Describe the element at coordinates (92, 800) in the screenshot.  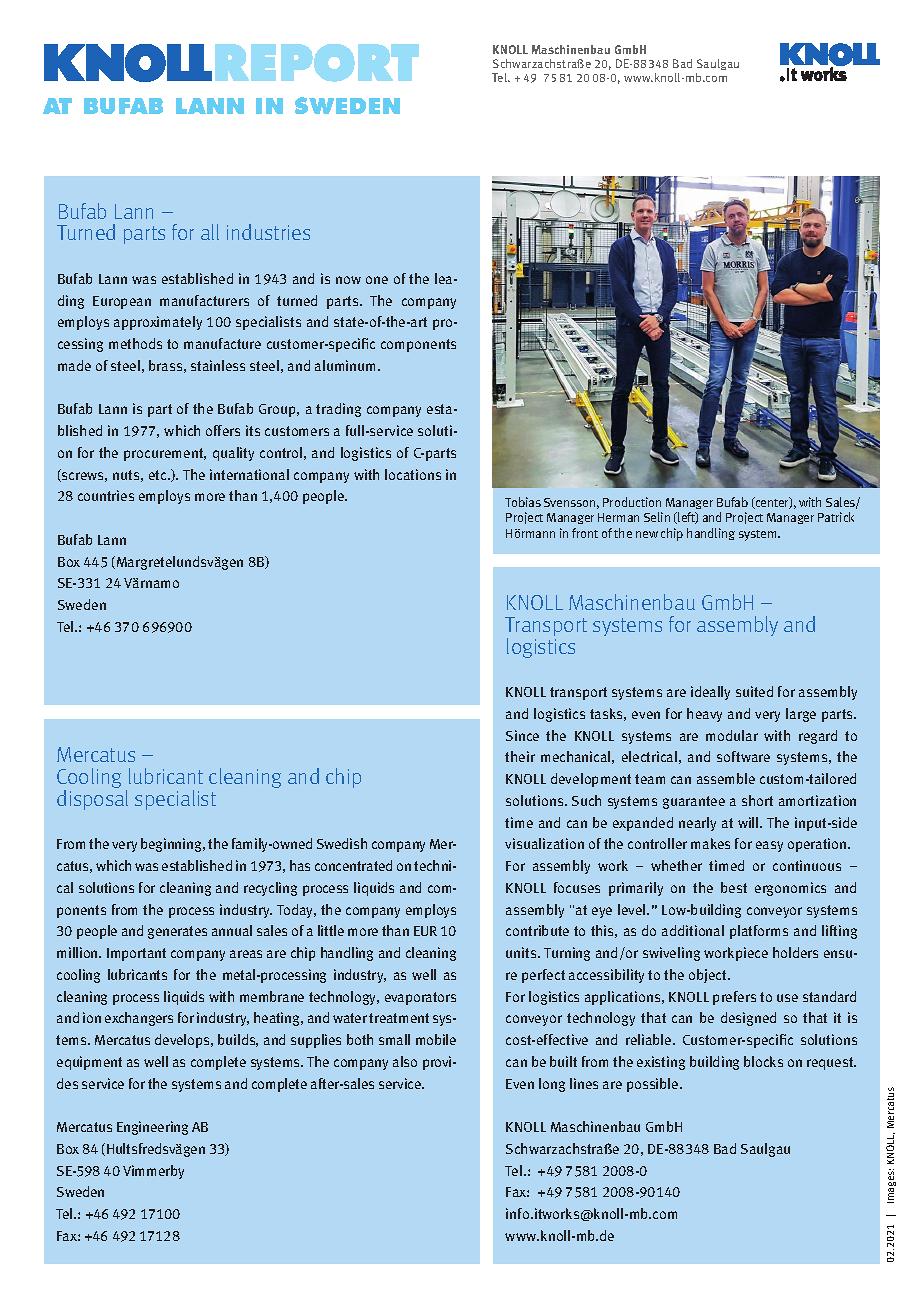
I see `disposal` at that location.
